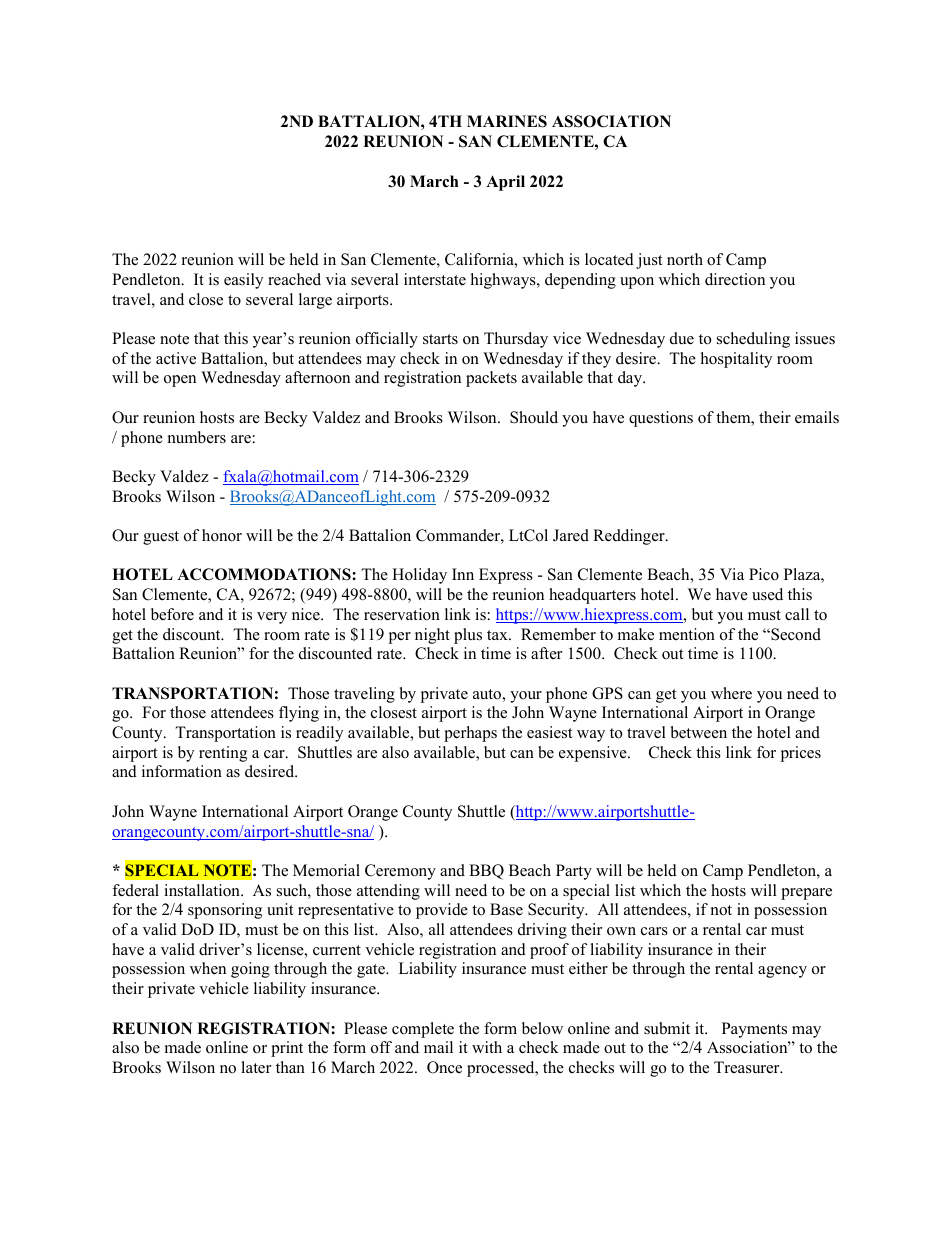  I want to click on used, so click(767, 594).
